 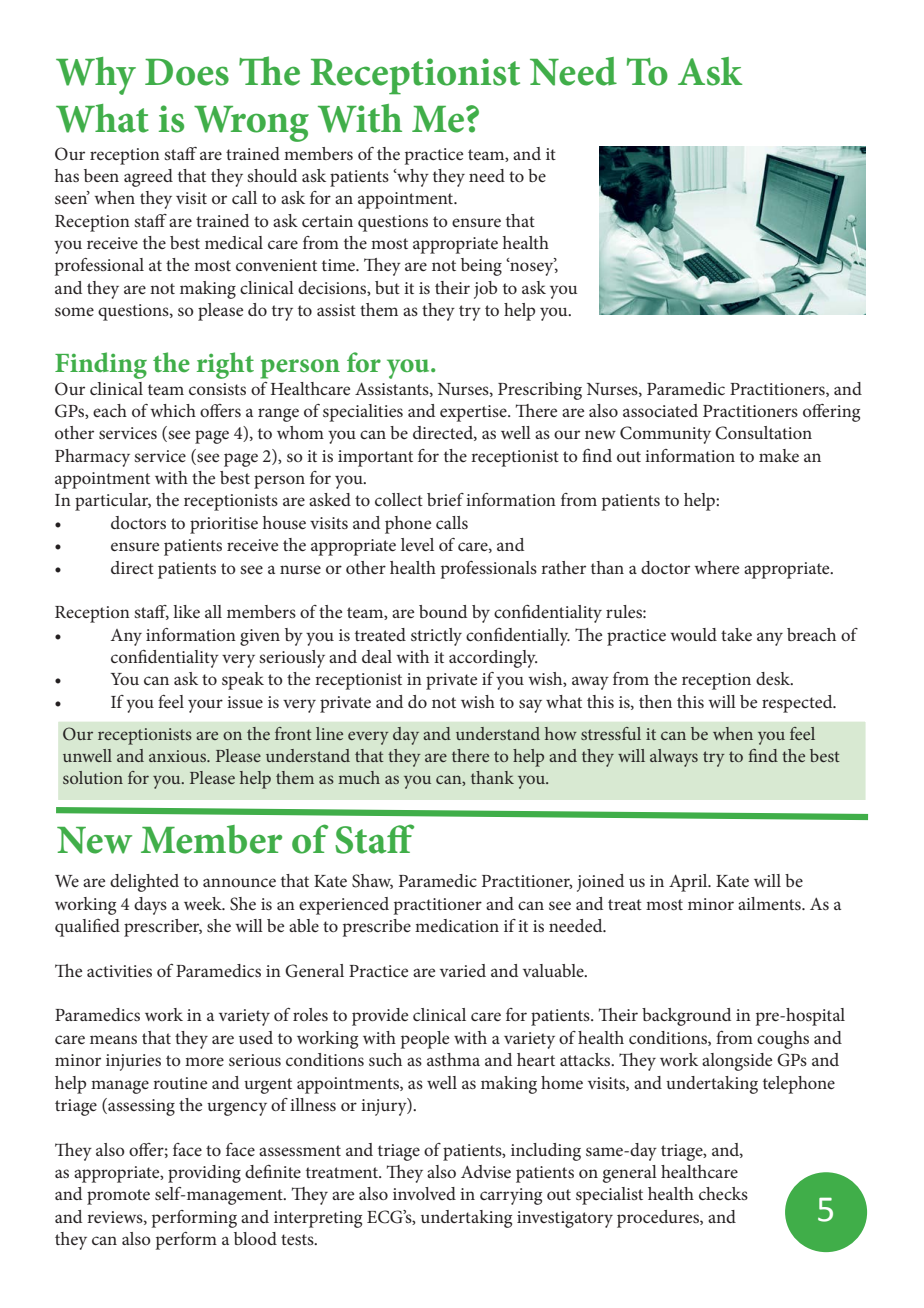 I want to click on promote, so click(x=118, y=1197).
